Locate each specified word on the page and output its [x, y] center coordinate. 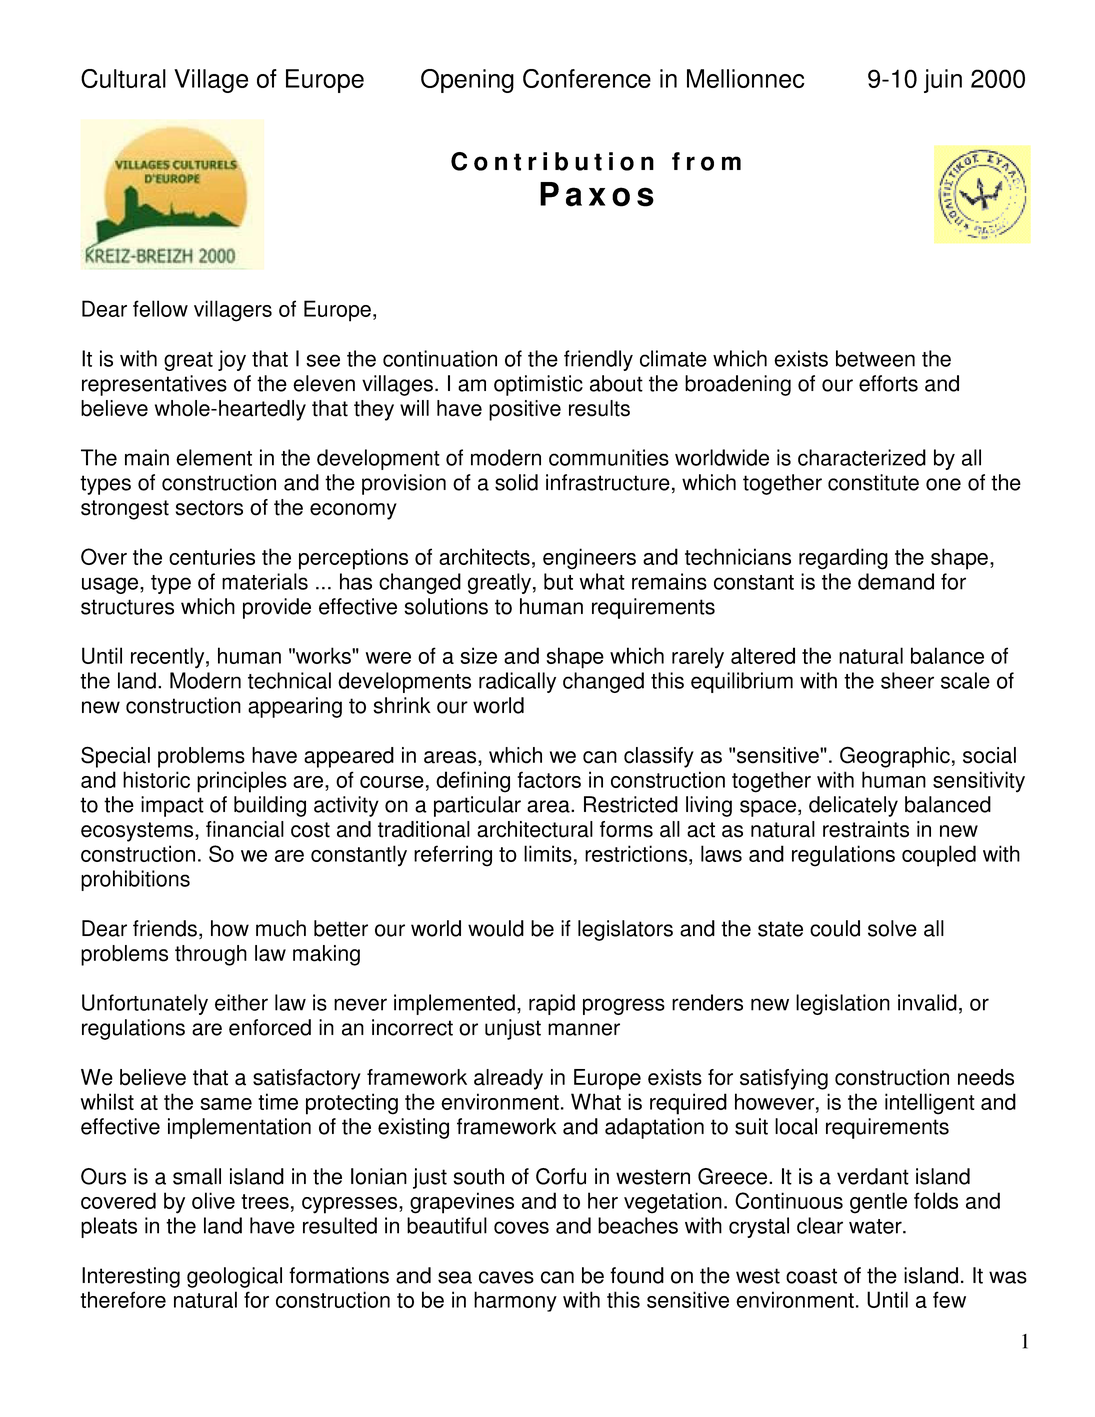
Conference [587, 78]
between [875, 358]
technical [289, 680]
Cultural [123, 78]
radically [517, 682]
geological [234, 1277]
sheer [907, 680]
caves [506, 1277]
